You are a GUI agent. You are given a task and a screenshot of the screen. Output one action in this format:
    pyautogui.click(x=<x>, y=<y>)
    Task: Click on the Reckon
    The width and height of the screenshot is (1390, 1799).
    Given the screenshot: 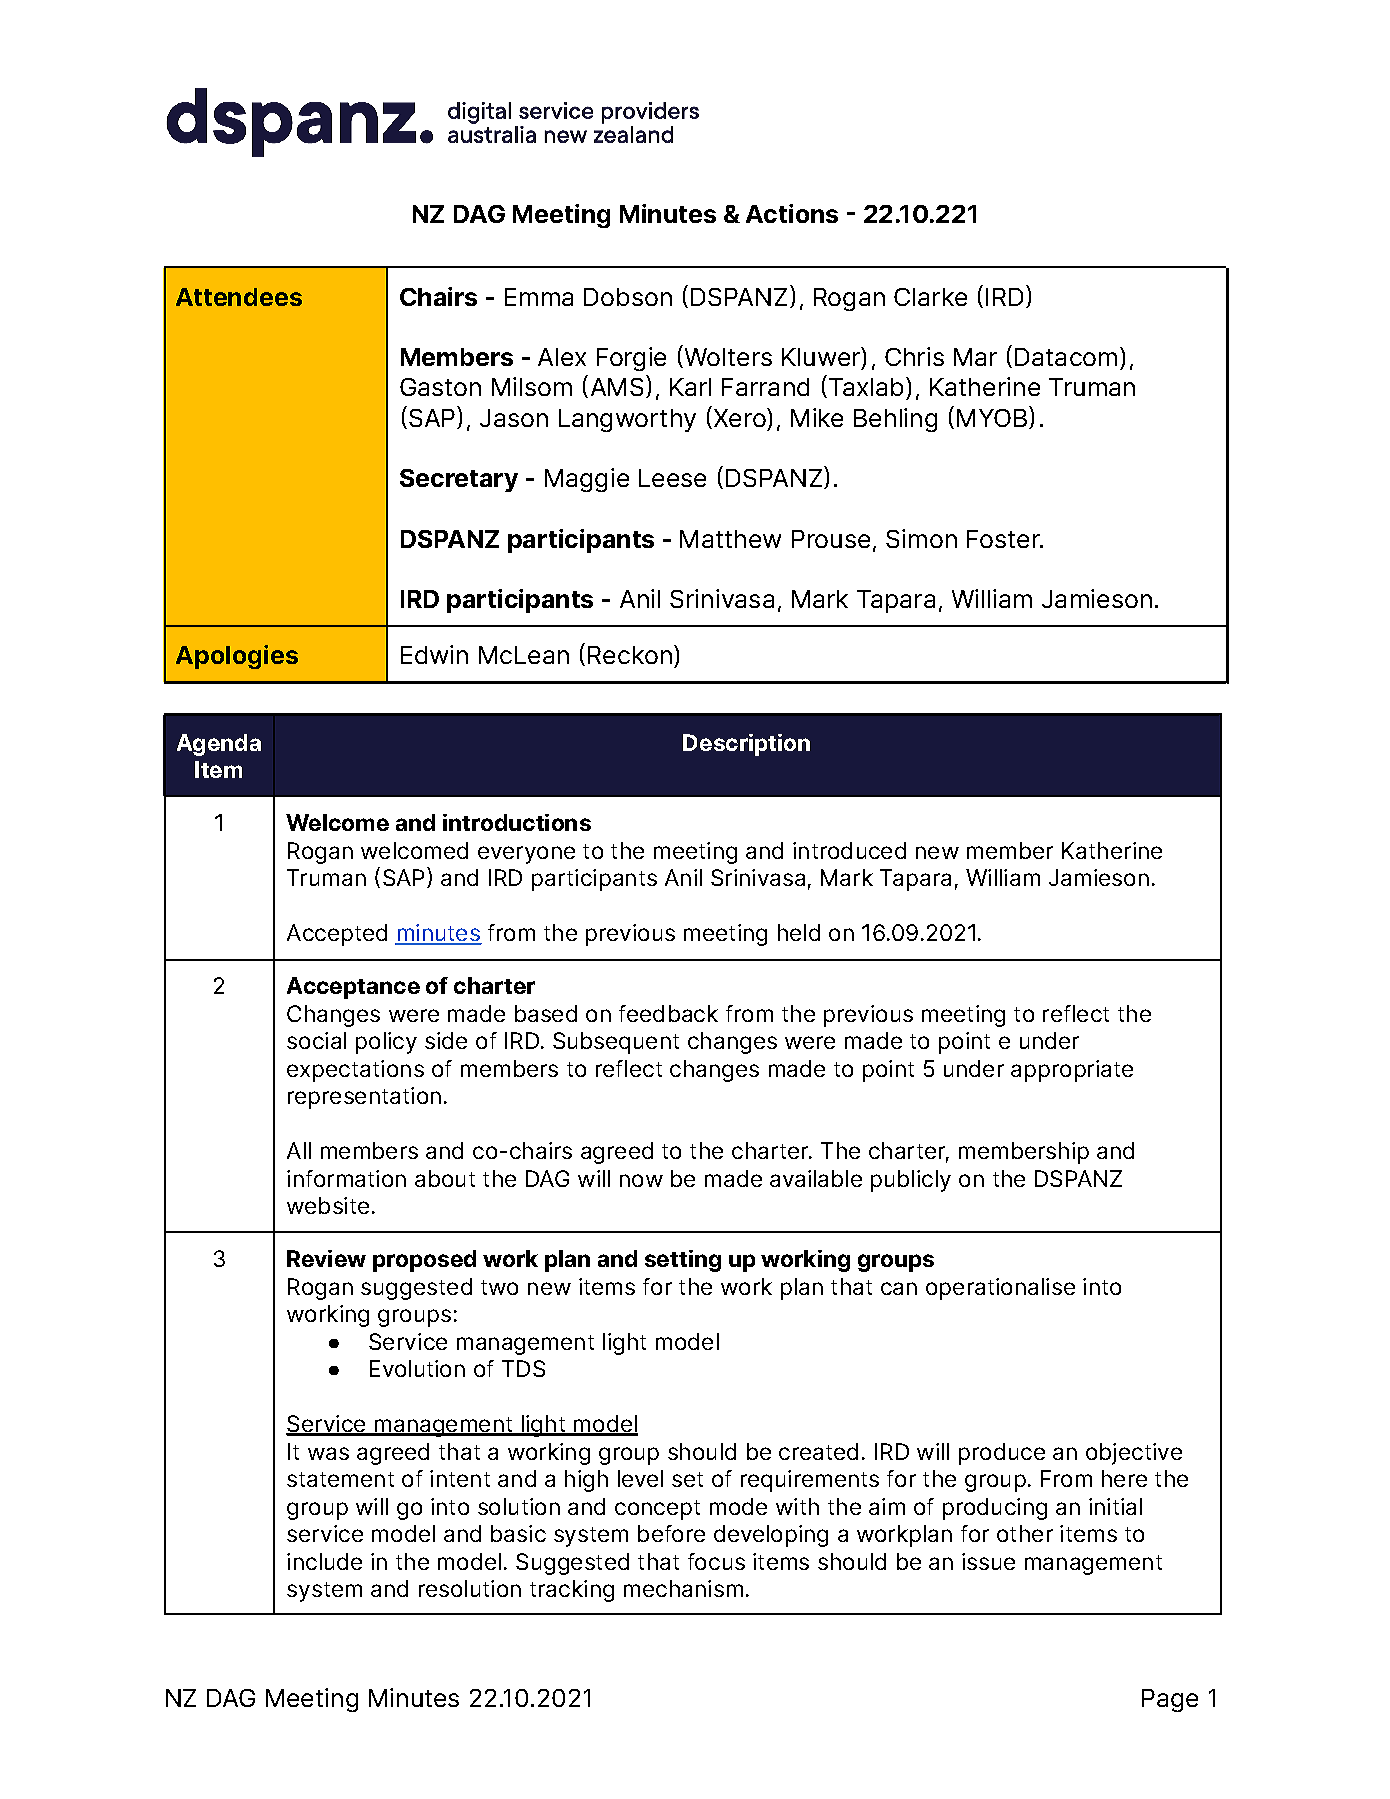 What is the action you would take?
    pyautogui.click(x=630, y=655)
